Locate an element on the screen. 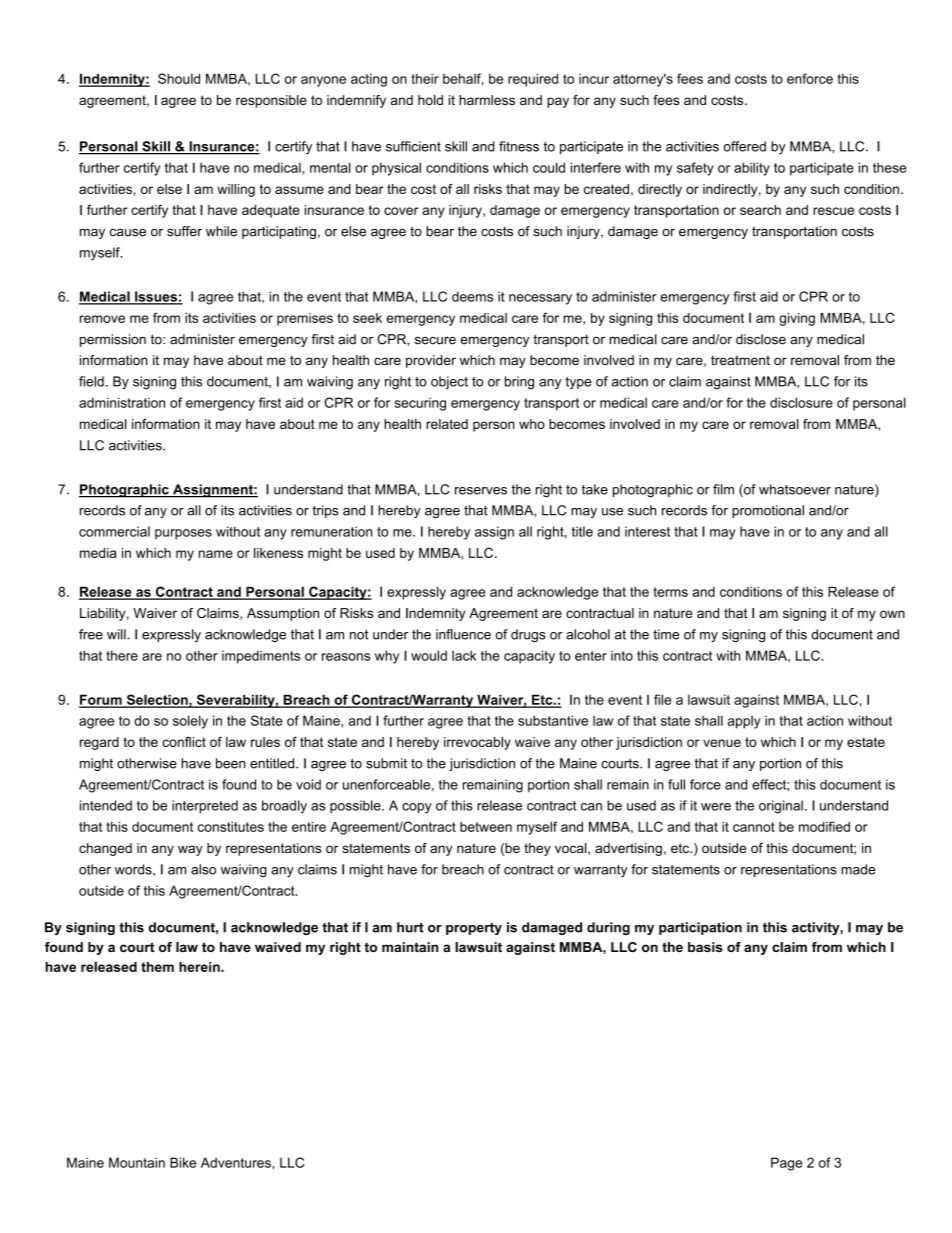 The image size is (952, 1233). offered is located at coordinates (744, 146).
